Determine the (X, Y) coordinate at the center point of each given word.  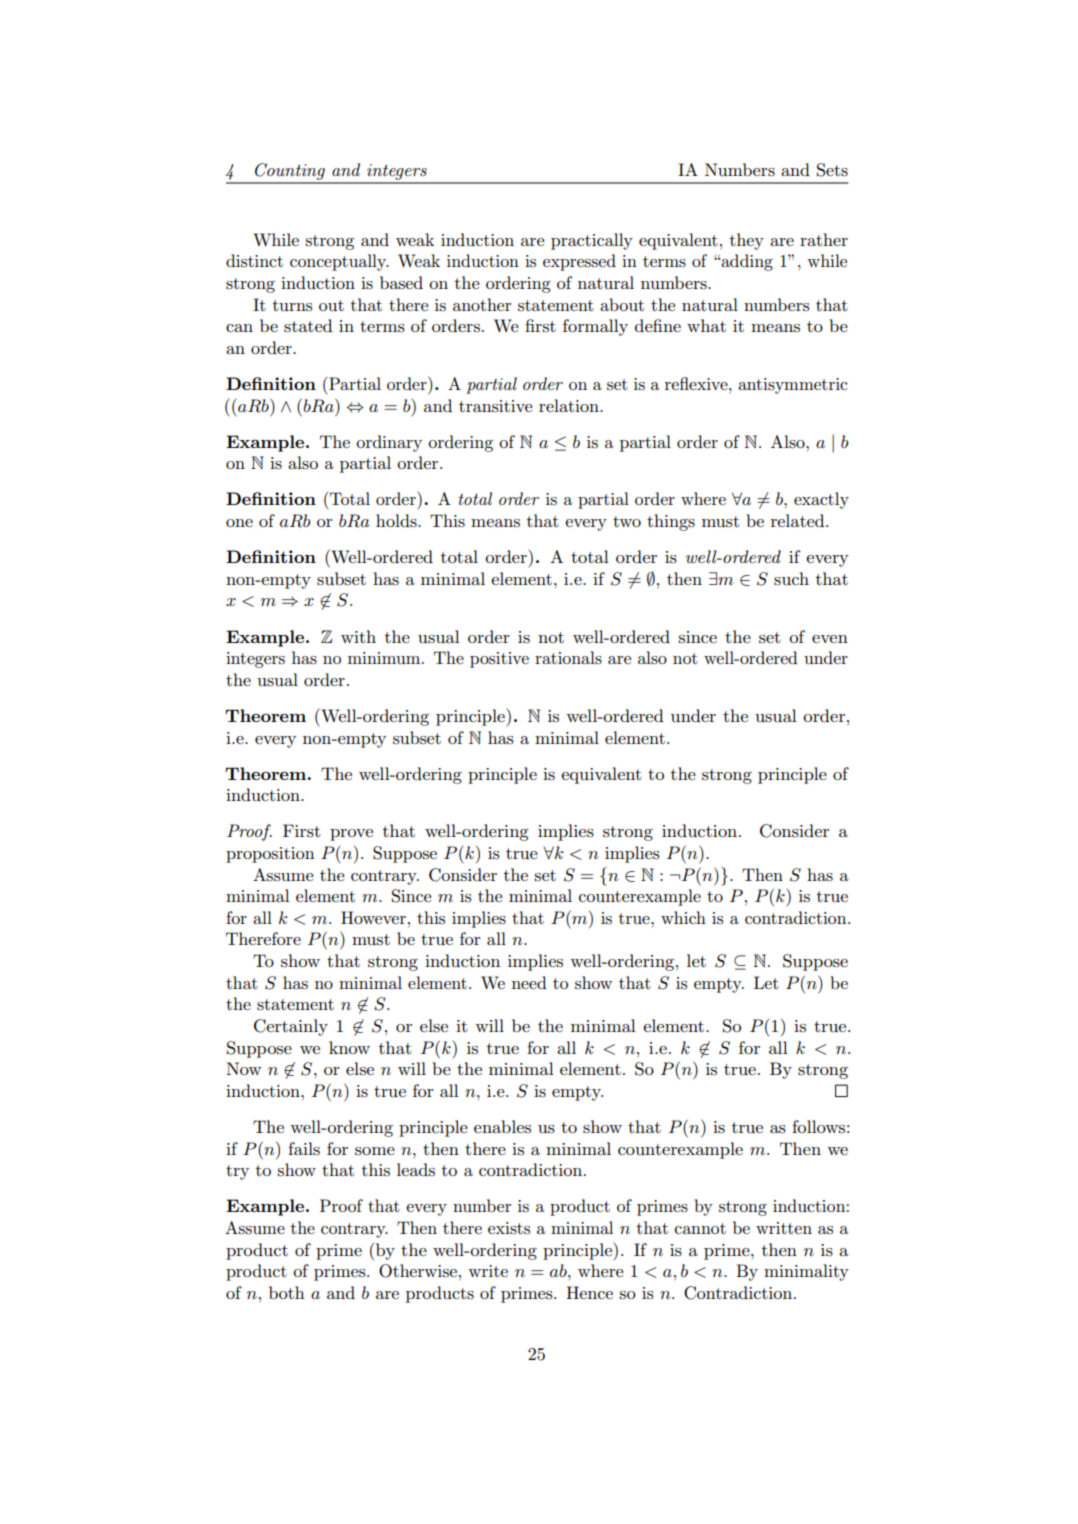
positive (499, 660)
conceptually (339, 262)
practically (592, 241)
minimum (385, 658)
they (747, 241)
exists (509, 1228)
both (287, 1292)
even (830, 639)
